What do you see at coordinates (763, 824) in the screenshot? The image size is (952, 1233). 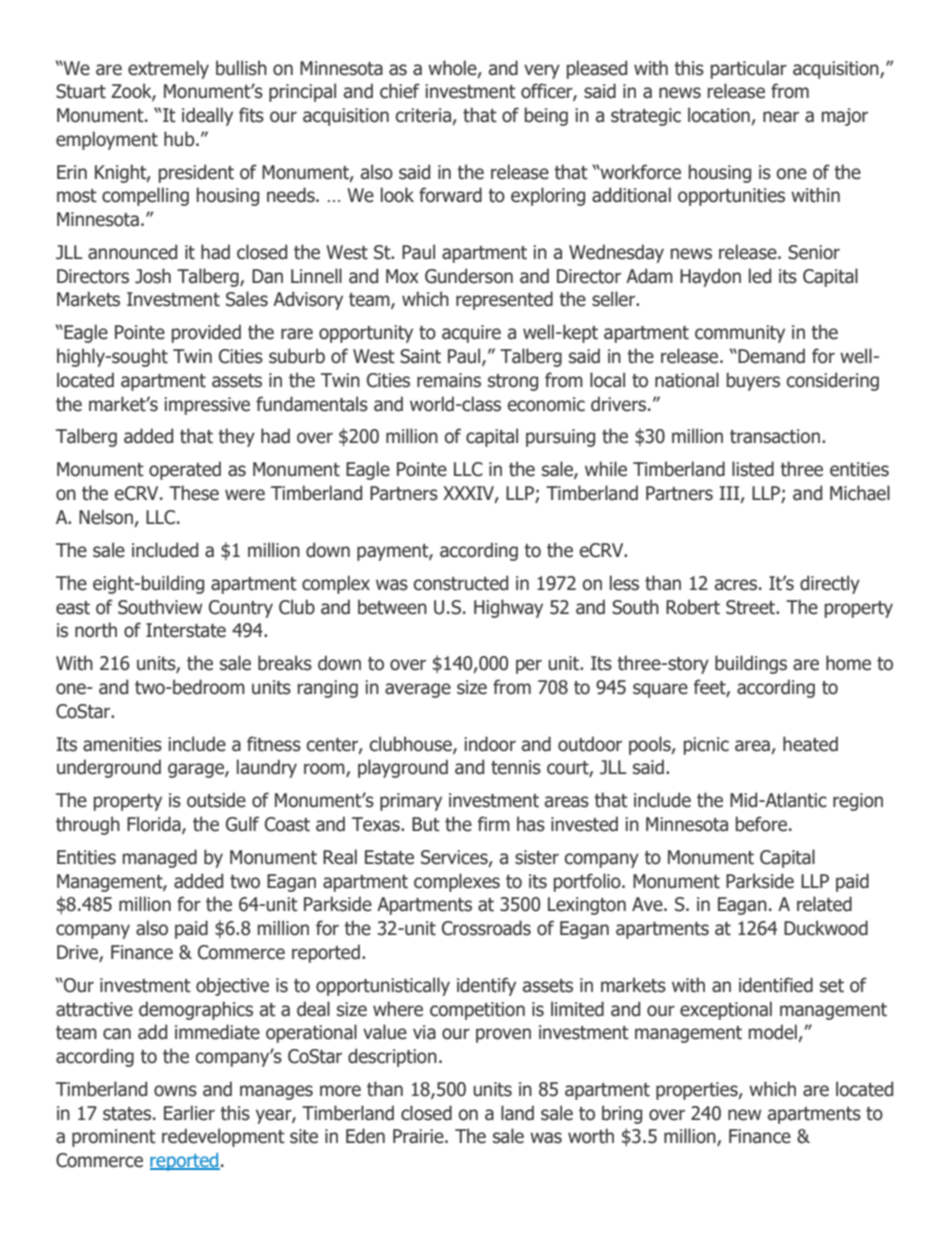 I see `before` at bounding box center [763, 824].
